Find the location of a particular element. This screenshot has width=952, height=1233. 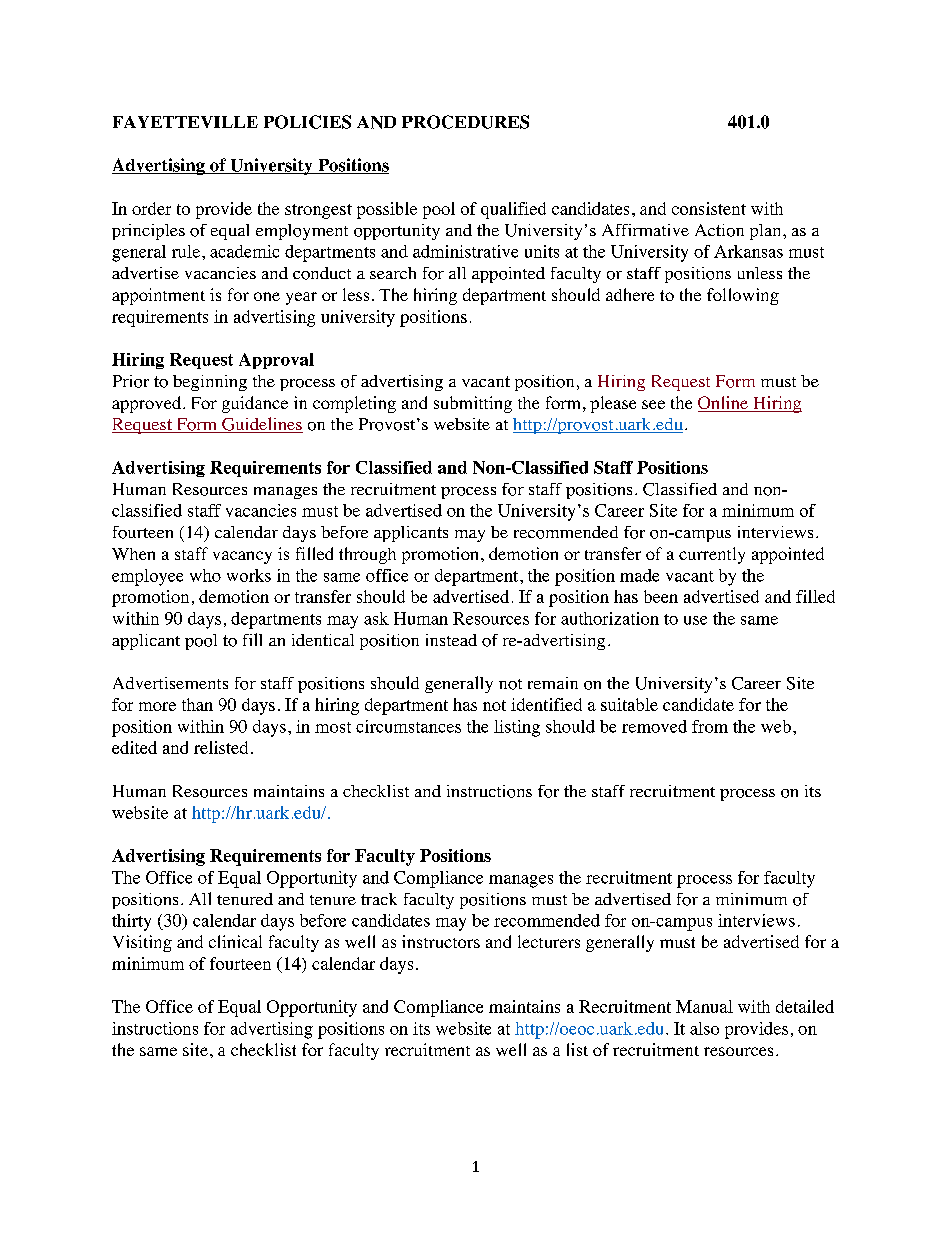

submitting is located at coordinates (473, 404).
